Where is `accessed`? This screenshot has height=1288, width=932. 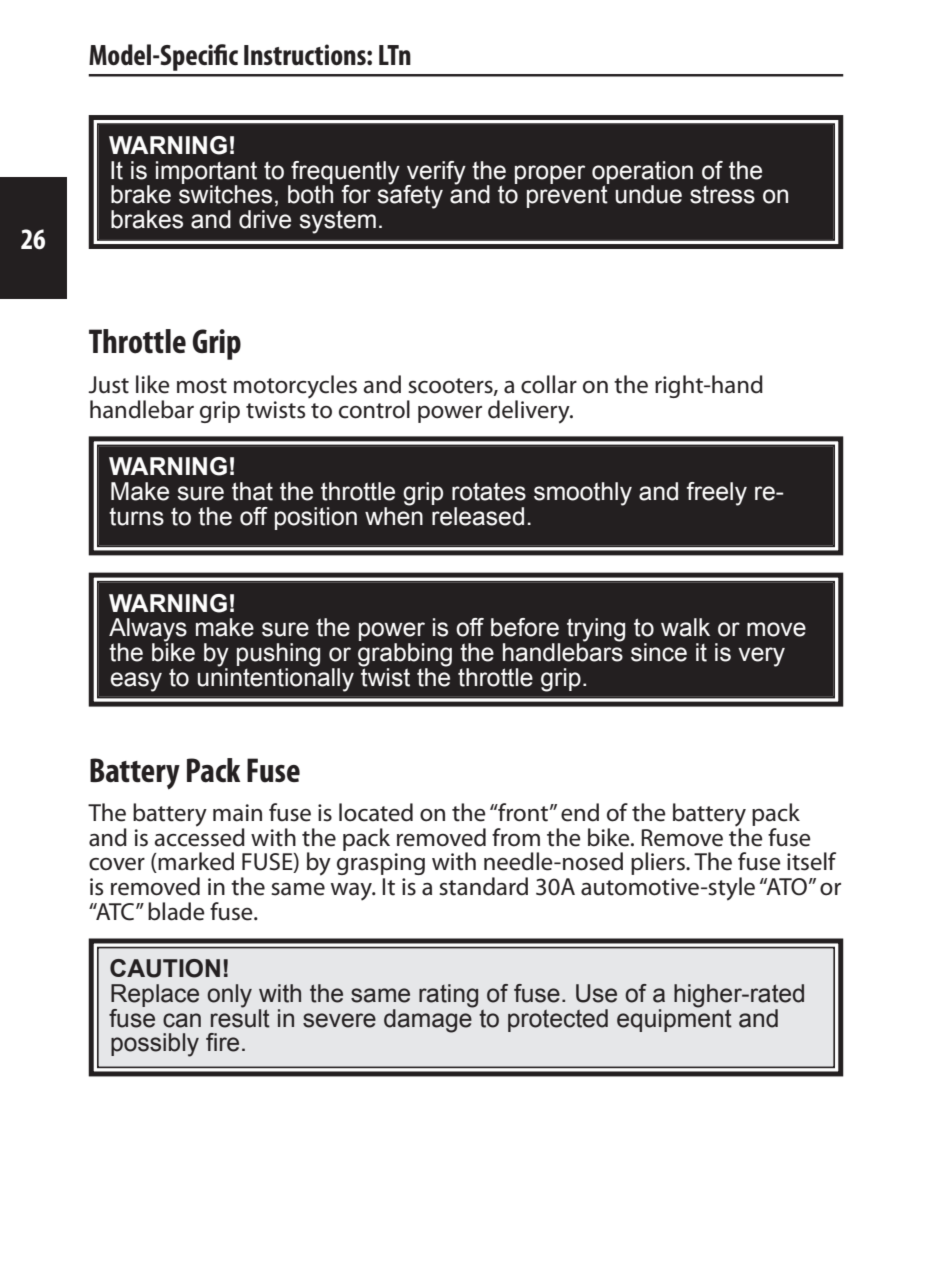
accessed is located at coordinates (199, 836).
